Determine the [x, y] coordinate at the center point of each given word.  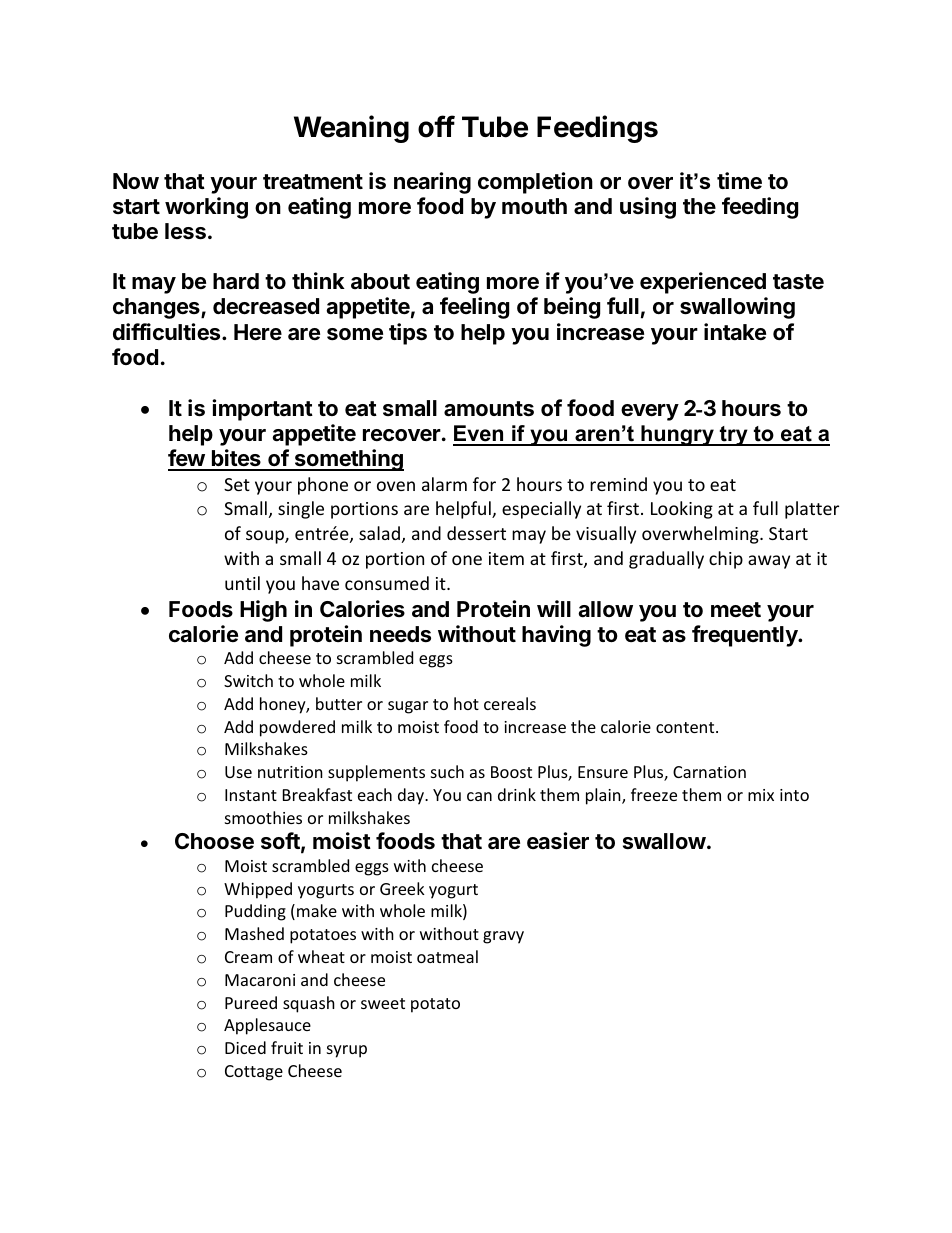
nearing [432, 183]
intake [735, 332]
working [206, 208]
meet [736, 609]
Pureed [251, 1002]
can [479, 796]
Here [258, 332]
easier [558, 841]
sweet [383, 1003]
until [242, 583]
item [506, 558]
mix [761, 795]
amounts [489, 409]
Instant [251, 795]
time [739, 181]
